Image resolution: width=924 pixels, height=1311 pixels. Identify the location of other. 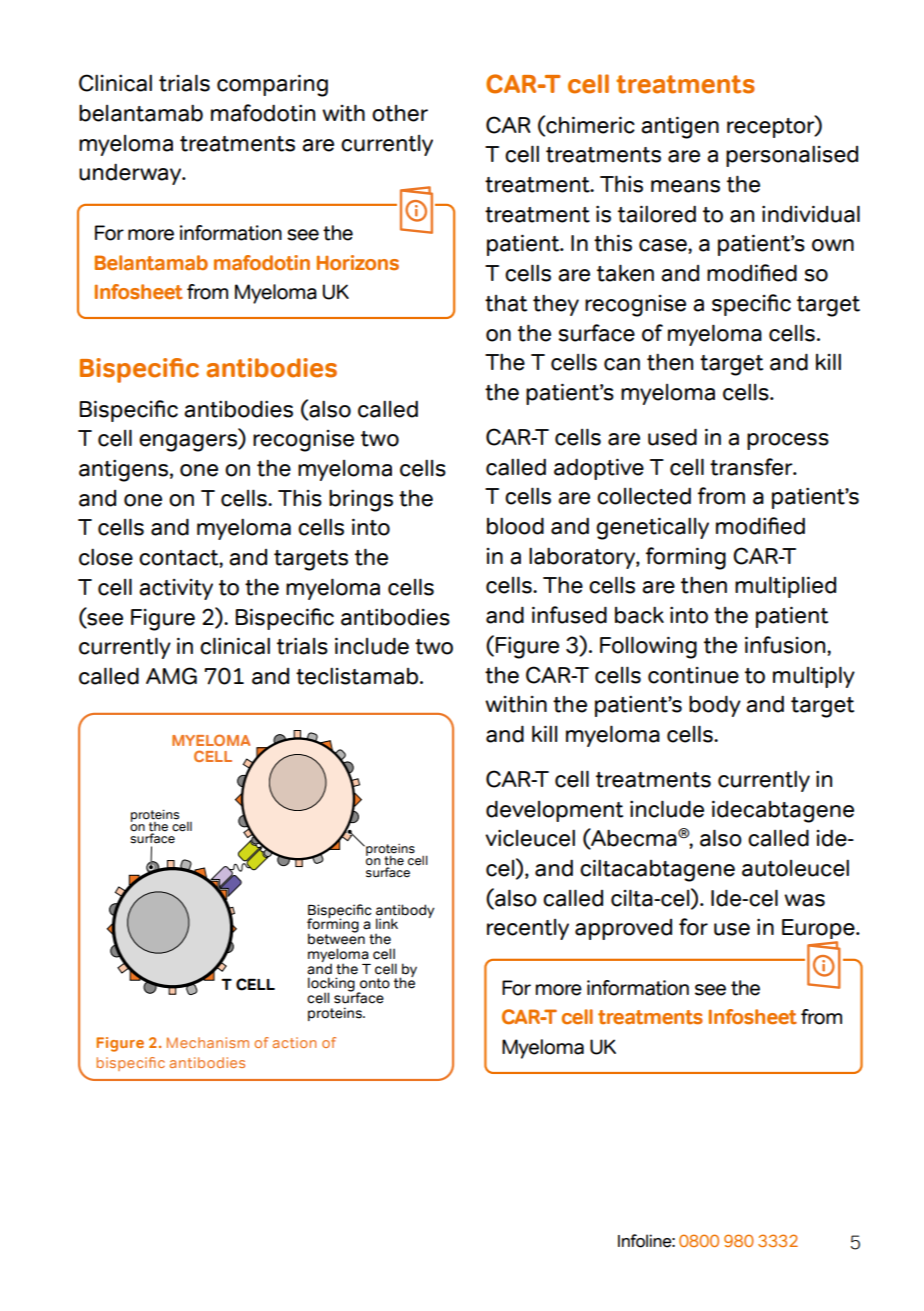
(400, 113).
